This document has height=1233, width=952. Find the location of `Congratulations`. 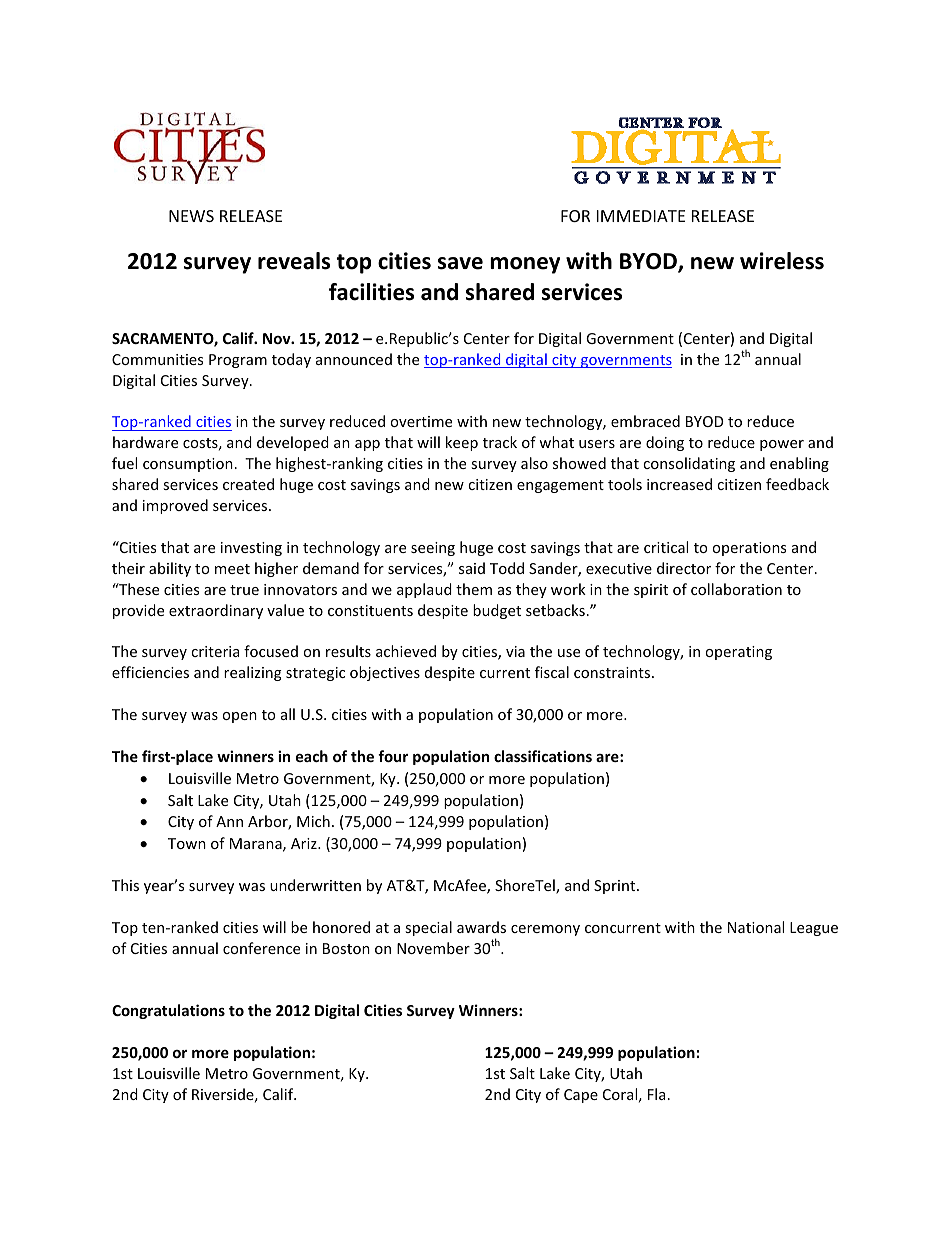

Congratulations is located at coordinates (168, 1011).
